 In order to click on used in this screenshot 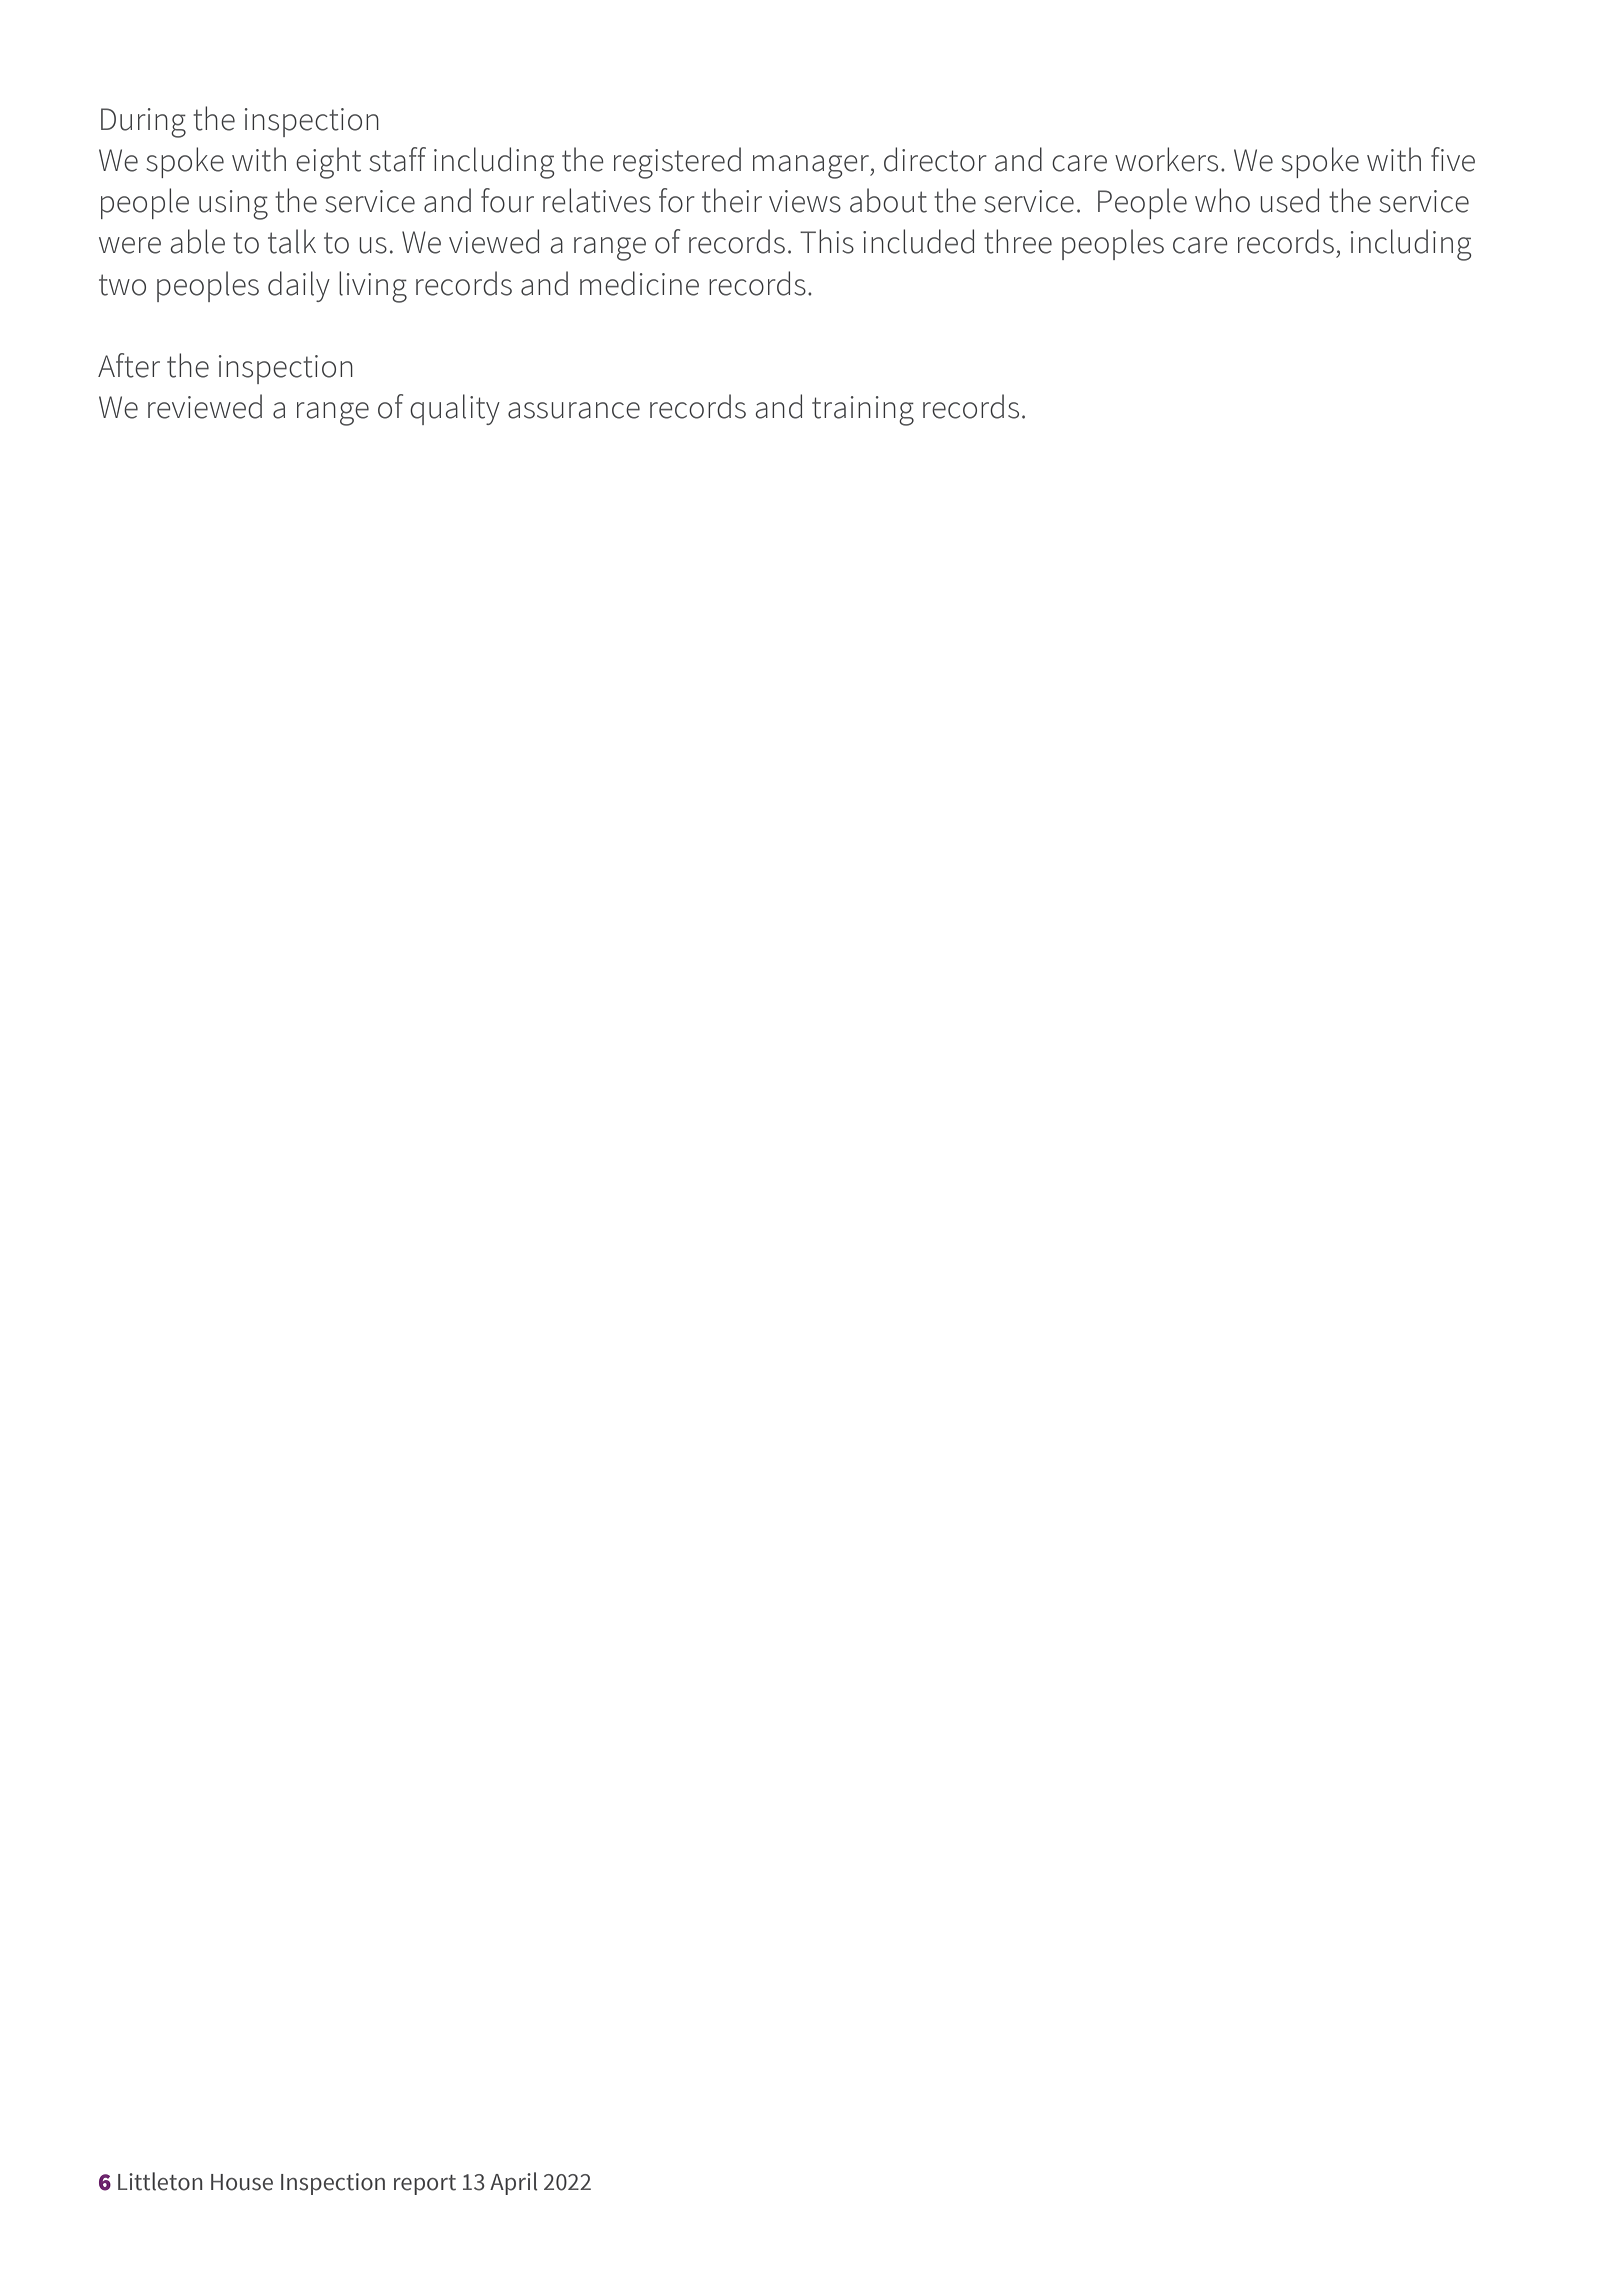, I will do `click(1289, 200)`.
